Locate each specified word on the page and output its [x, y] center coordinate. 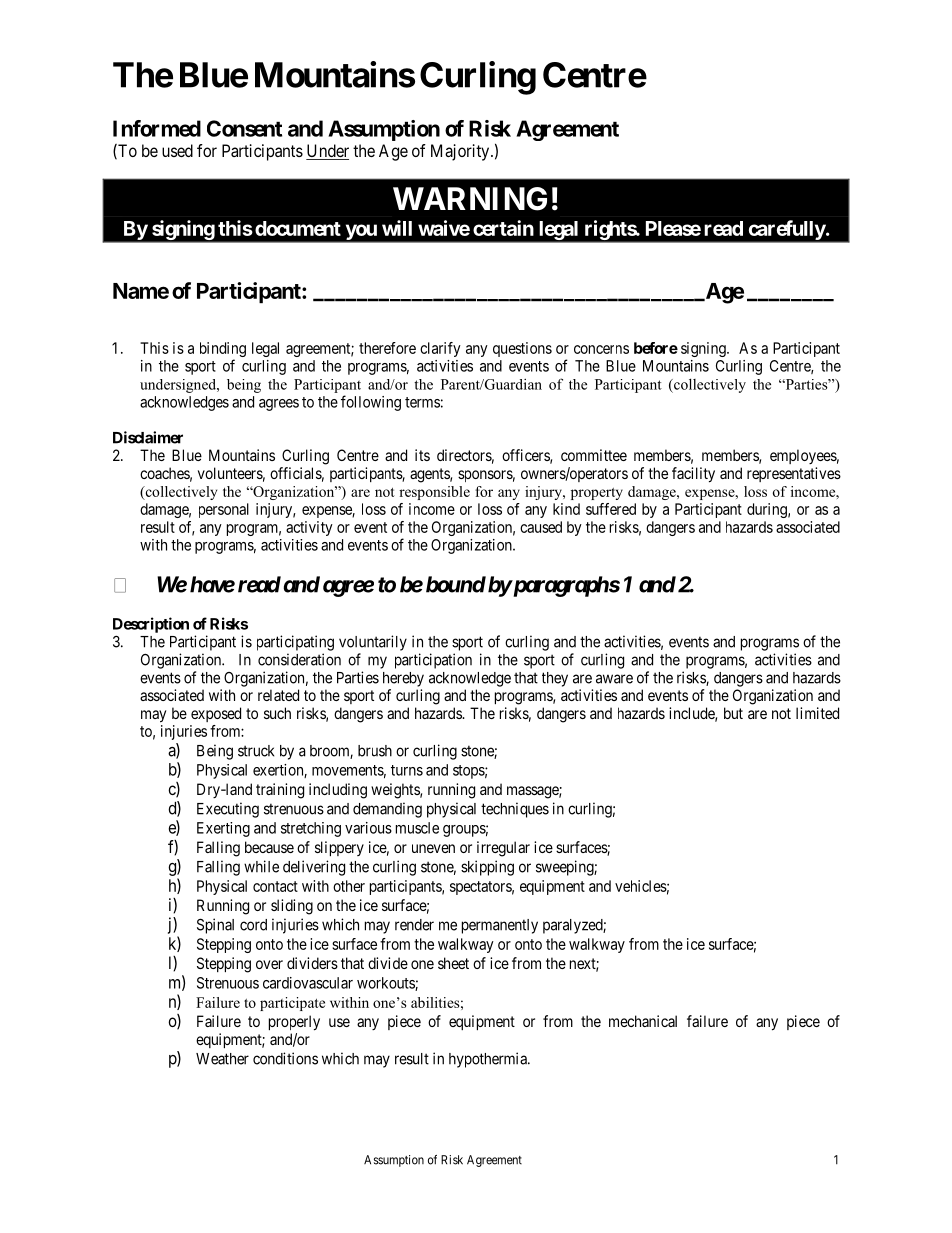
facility [693, 475]
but [733, 713]
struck [256, 751]
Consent [244, 128]
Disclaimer [148, 437]
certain [503, 228]
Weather [222, 1059]
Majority [461, 152]
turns [407, 770]
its [422, 455]
